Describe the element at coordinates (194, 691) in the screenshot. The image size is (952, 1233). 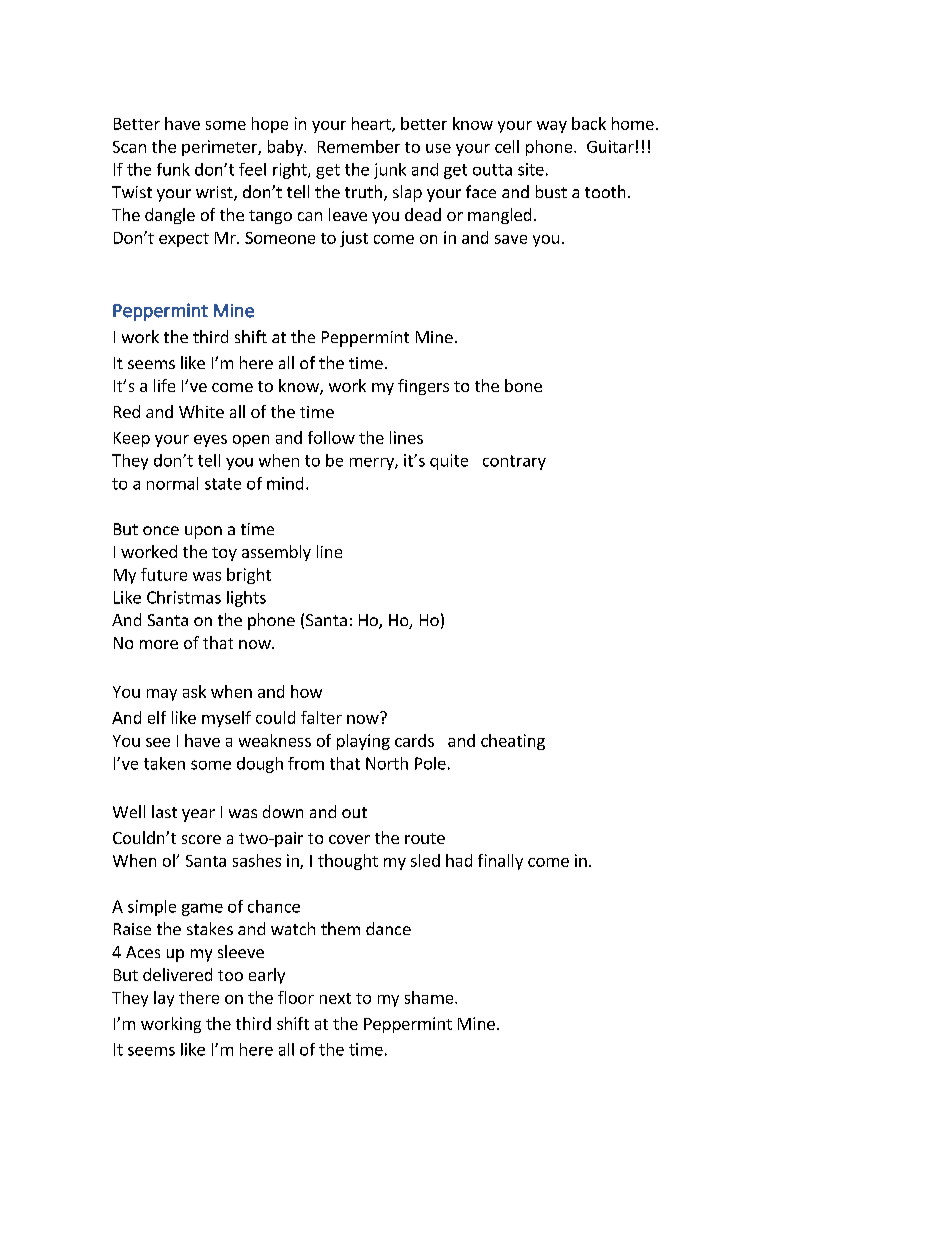
I see `ask` at that location.
